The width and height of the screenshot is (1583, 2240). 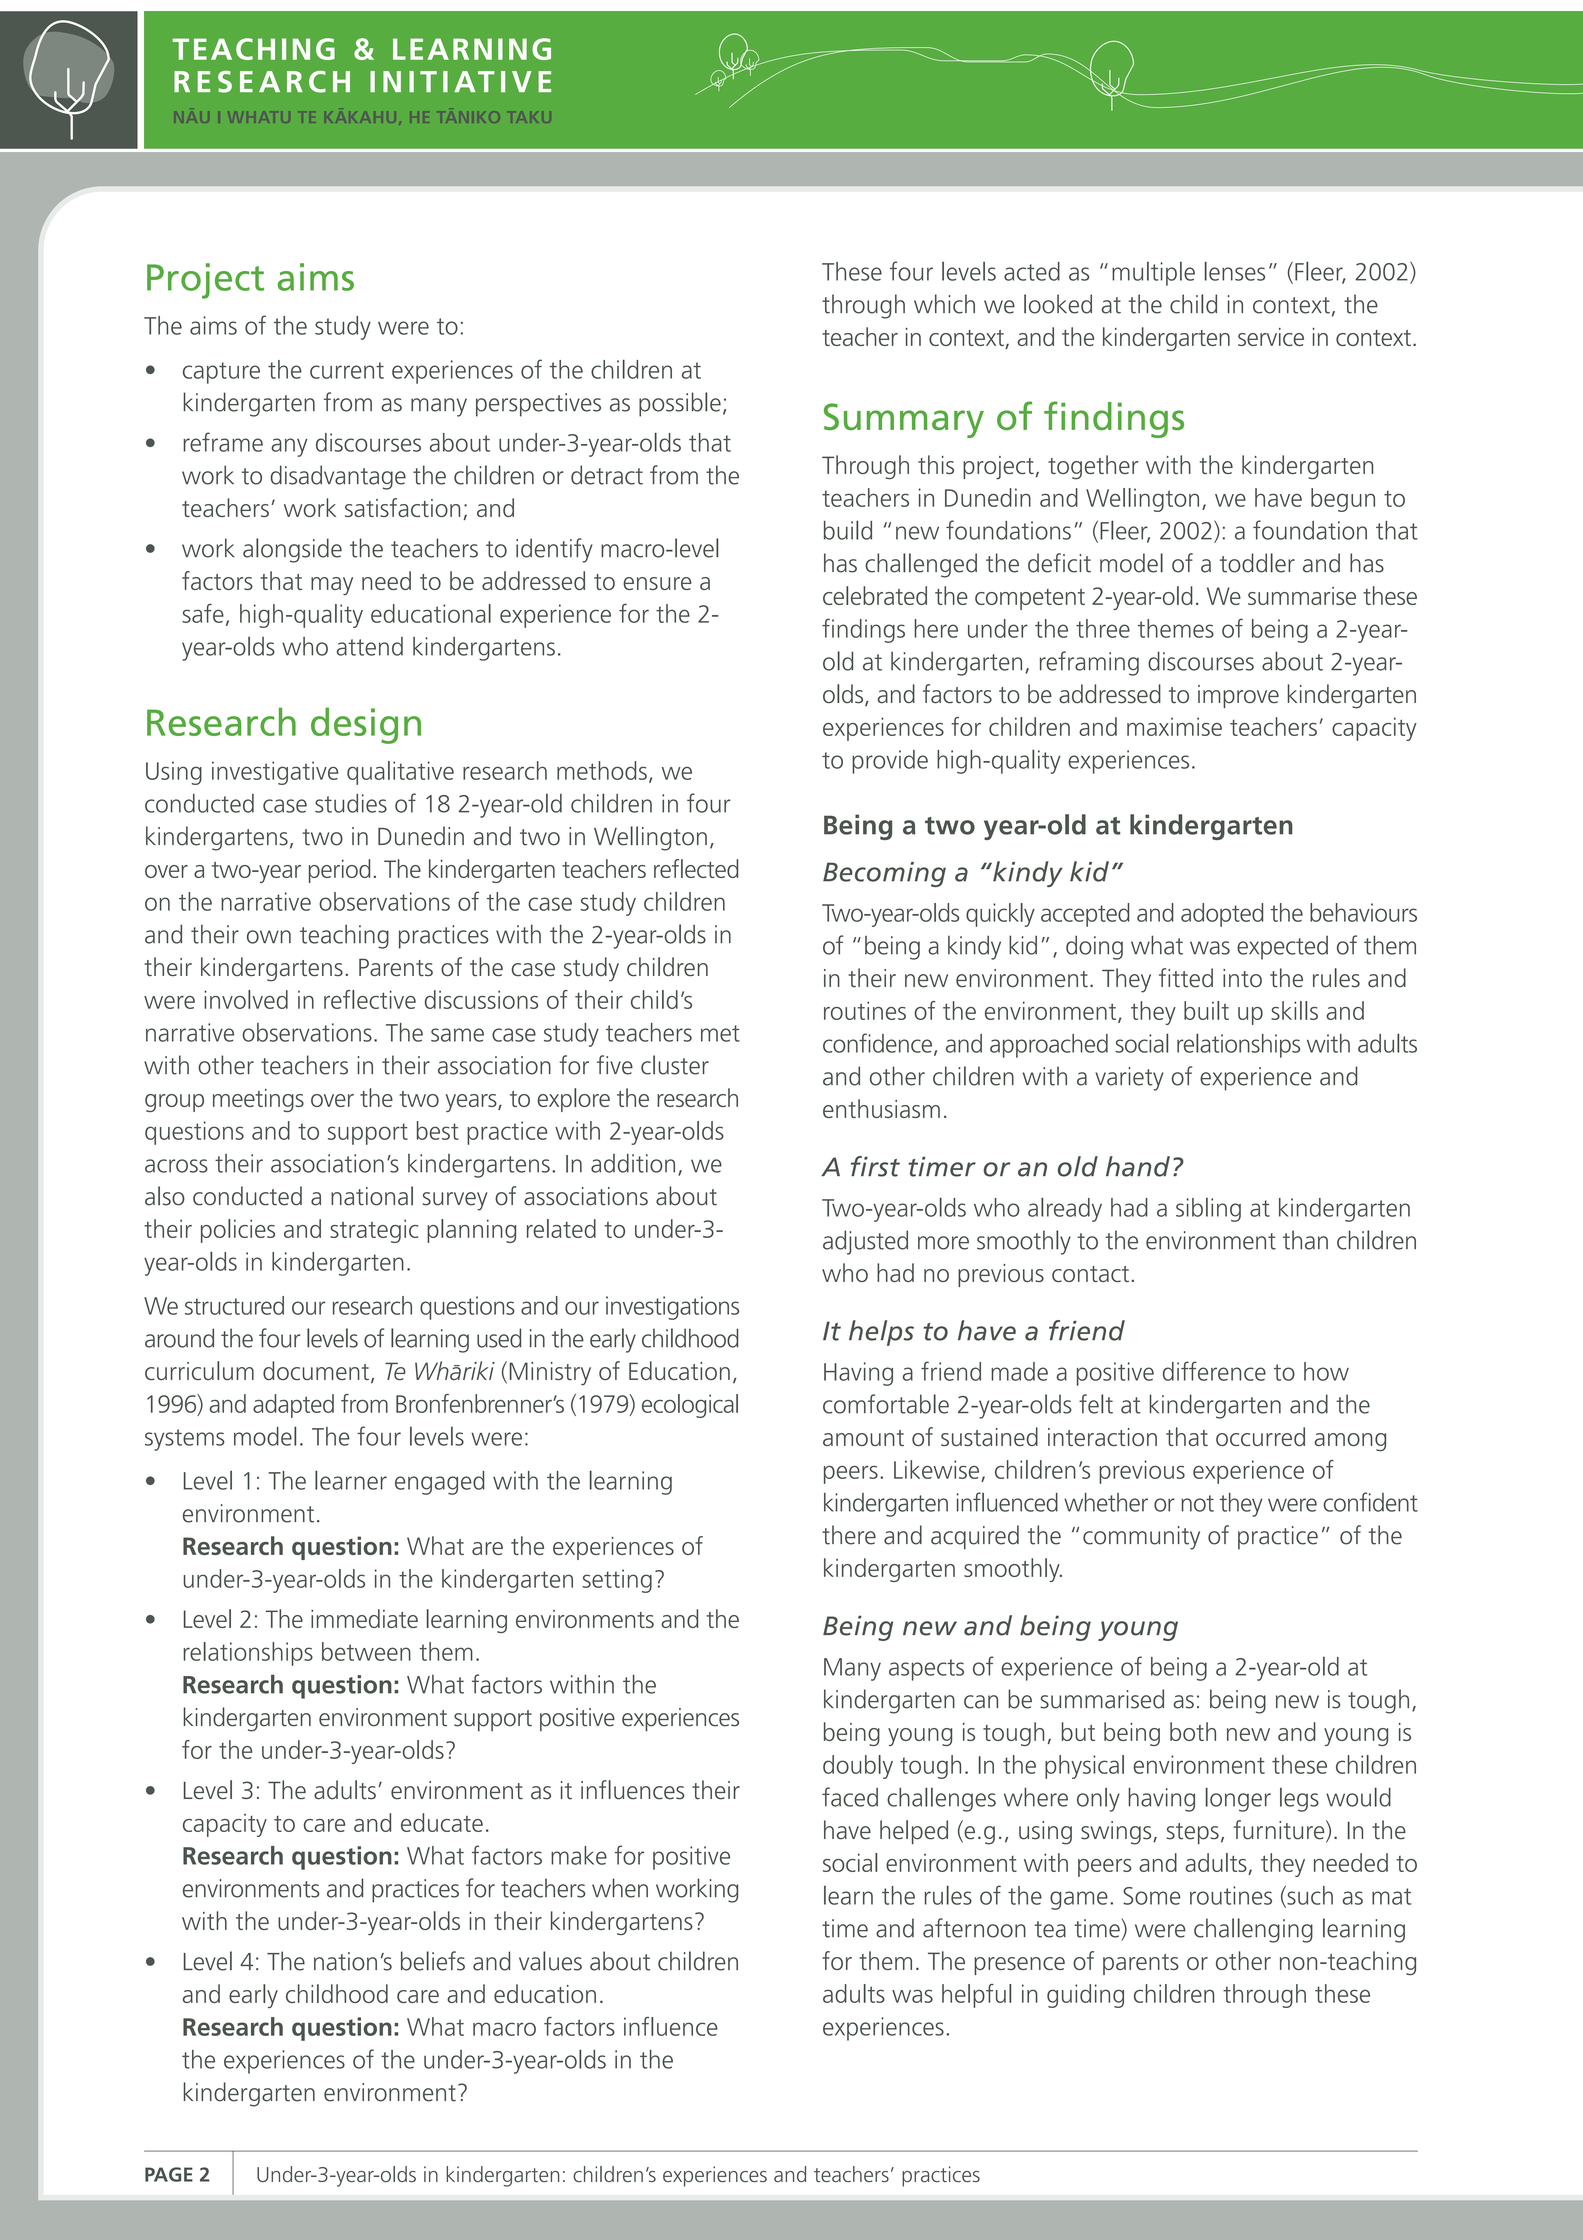 What do you see at coordinates (680, 404) in the screenshot?
I see `possible` at bounding box center [680, 404].
